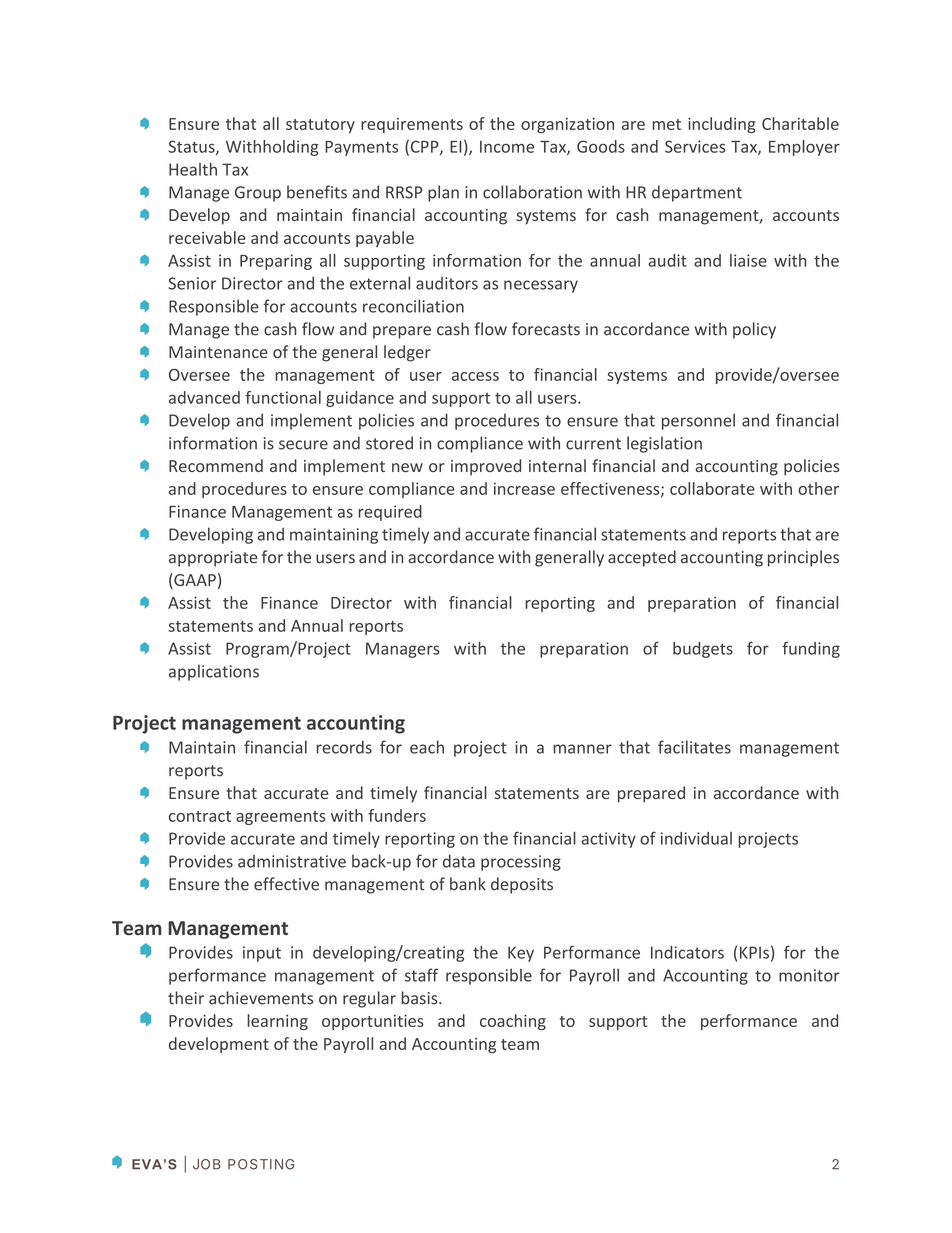  Describe the element at coordinates (522, 885) in the document. I see `deposits` at that location.
